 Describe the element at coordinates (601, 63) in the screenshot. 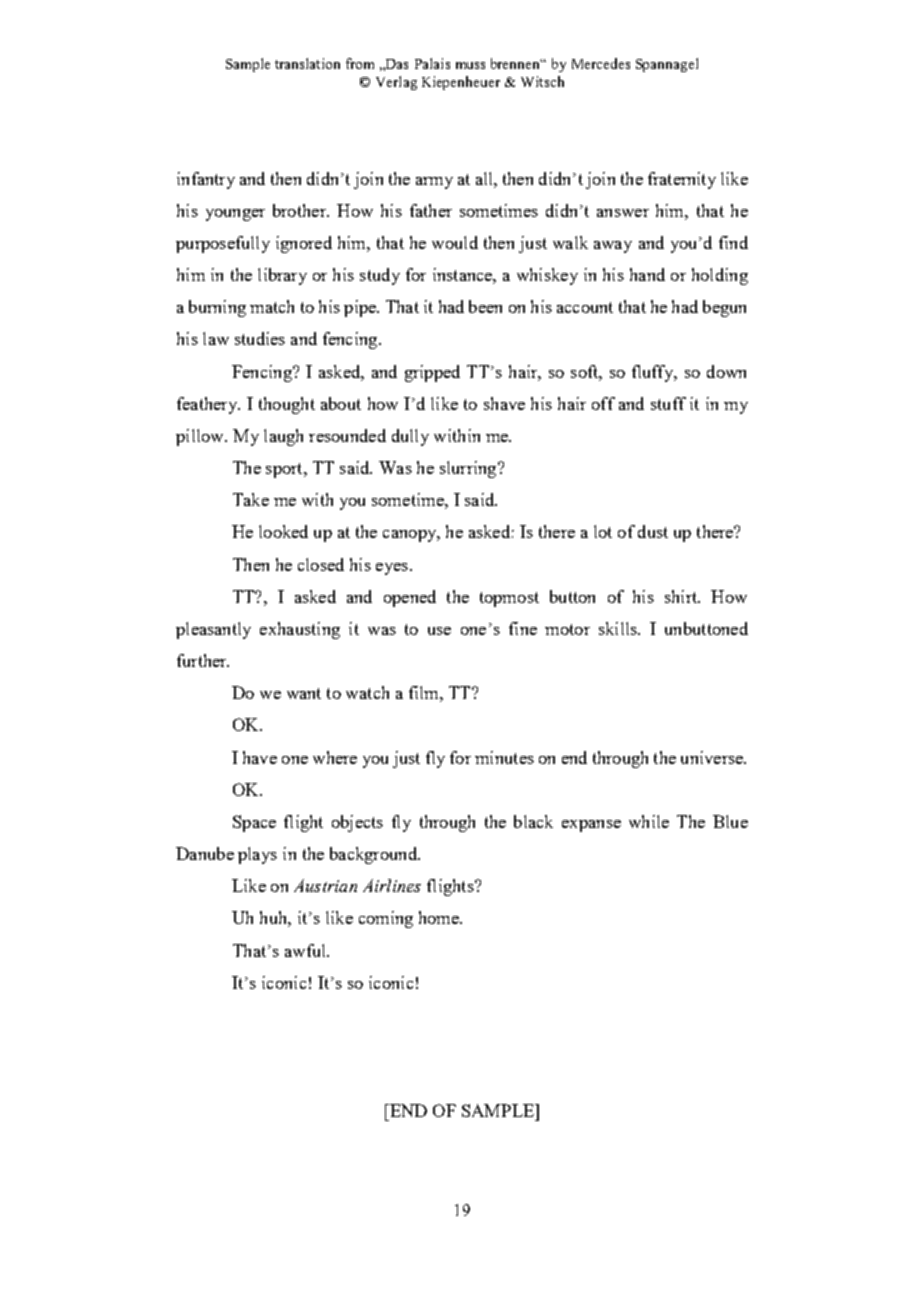

I see `Mercedes` at that location.
